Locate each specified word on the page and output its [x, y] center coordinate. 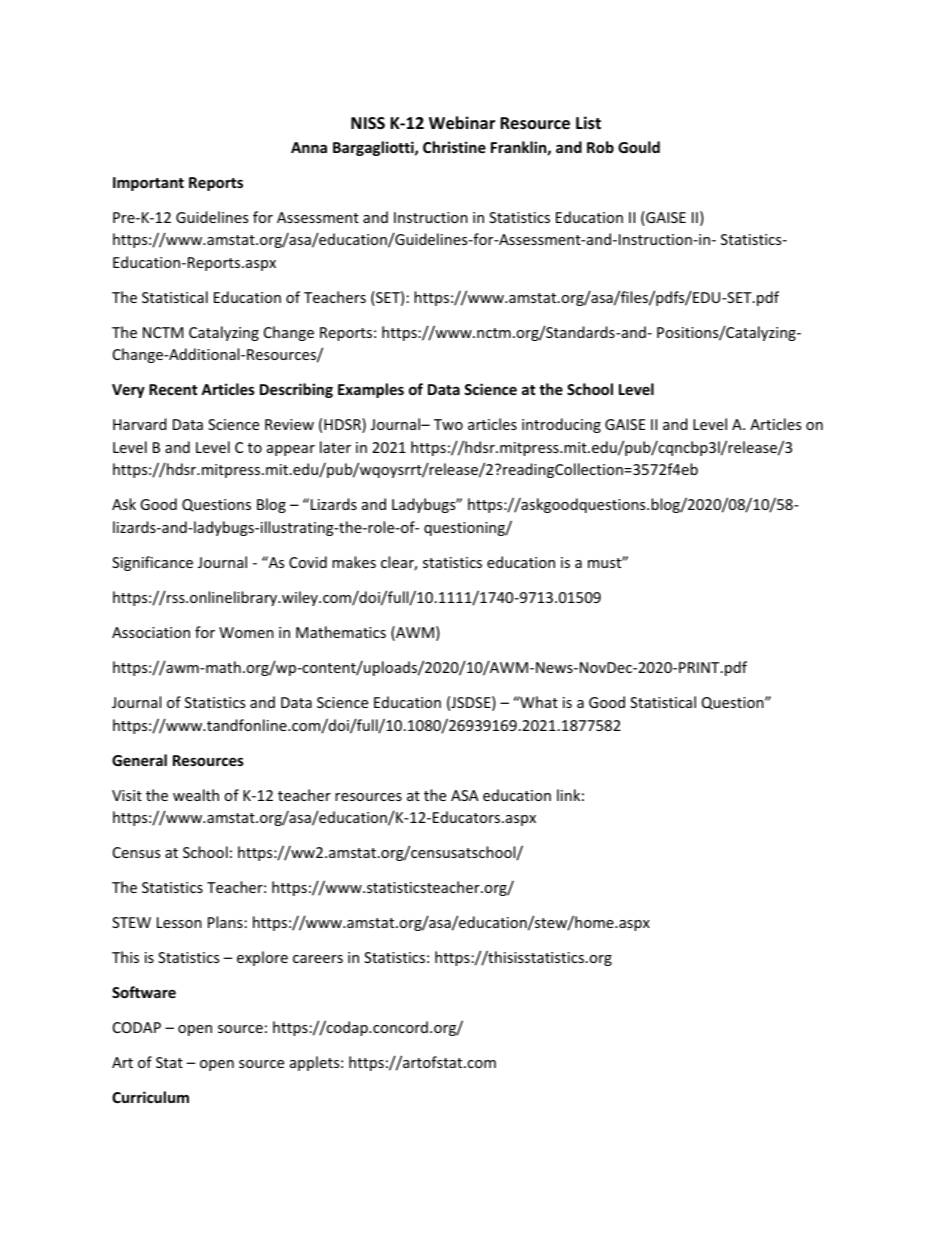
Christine [454, 147]
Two [448, 424]
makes [354, 562]
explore [262, 958]
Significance [152, 563]
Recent [173, 389]
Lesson [179, 922]
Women [246, 632]
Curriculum [150, 1097]
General [139, 760]
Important [148, 184]
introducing [561, 425]
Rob [600, 147]
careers [318, 959]
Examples [371, 390]
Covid [308, 562]
